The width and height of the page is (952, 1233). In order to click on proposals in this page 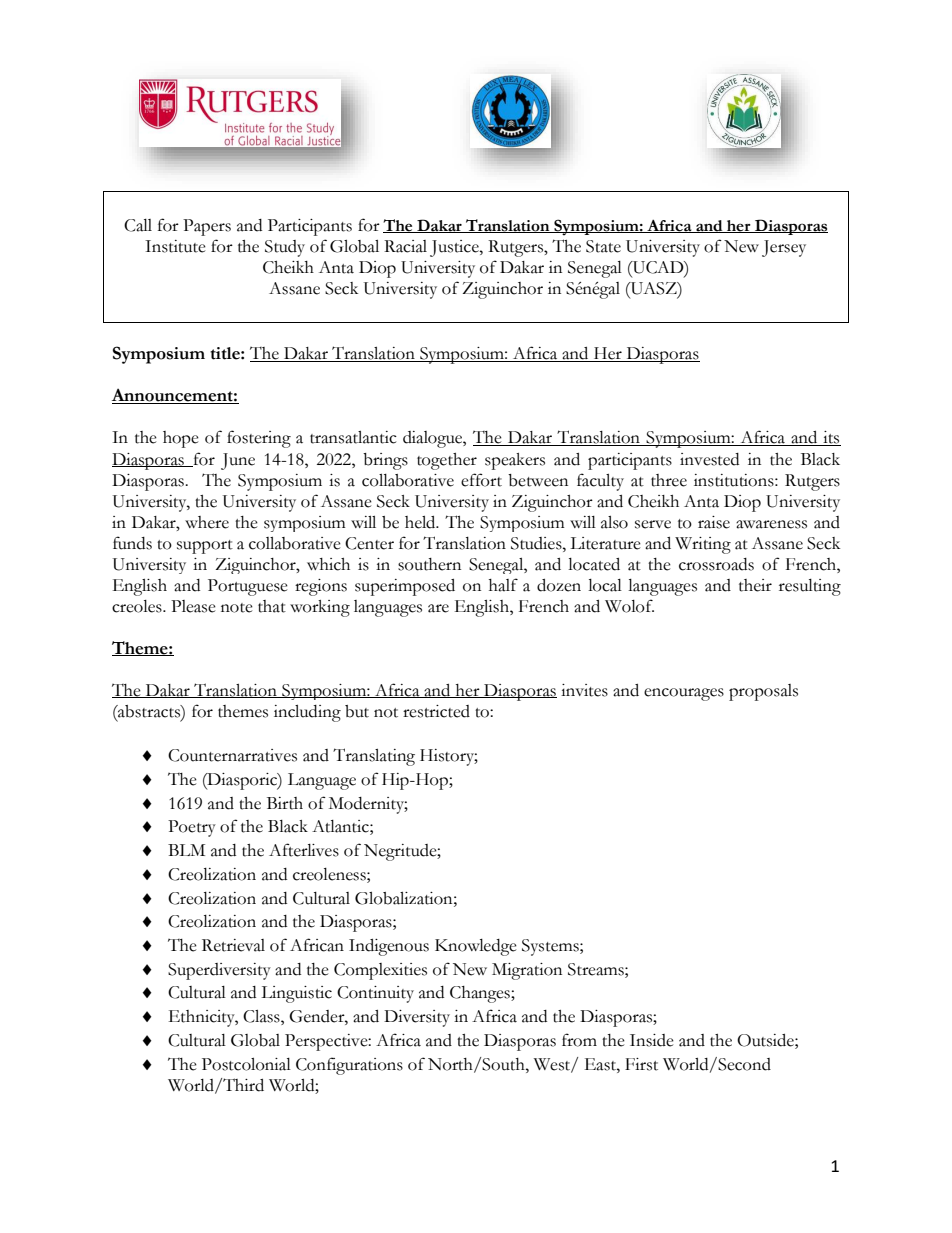, I will do `click(763, 692)`.
